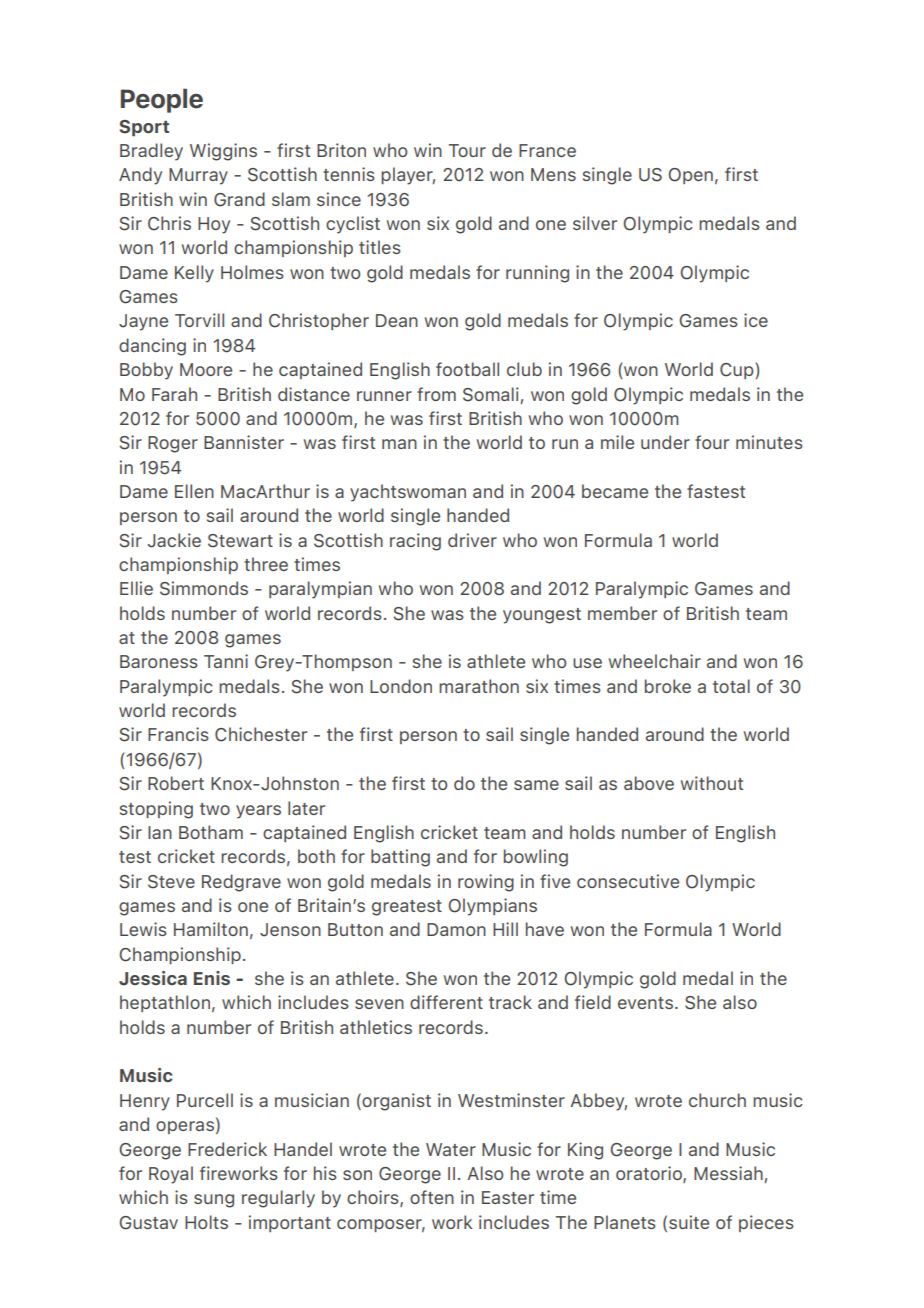 This image has height=1308, width=924. Describe the element at coordinates (628, 881) in the image. I see `consecutive` at that location.
